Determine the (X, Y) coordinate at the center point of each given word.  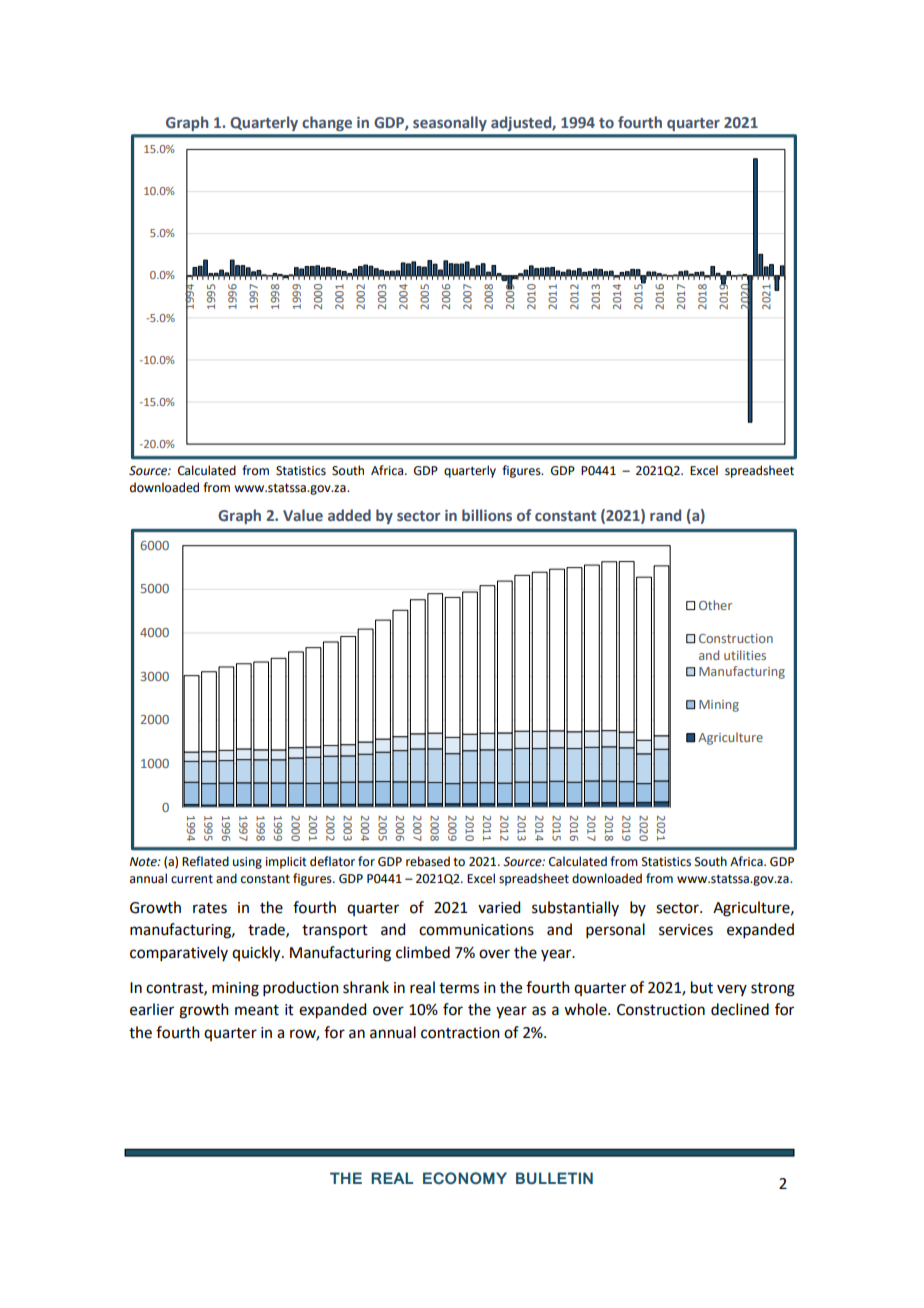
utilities (745, 655)
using (247, 863)
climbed (423, 952)
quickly (257, 954)
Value (303, 515)
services (686, 930)
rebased (428, 861)
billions (487, 515)
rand (665, 515)
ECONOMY (465, 1178)
